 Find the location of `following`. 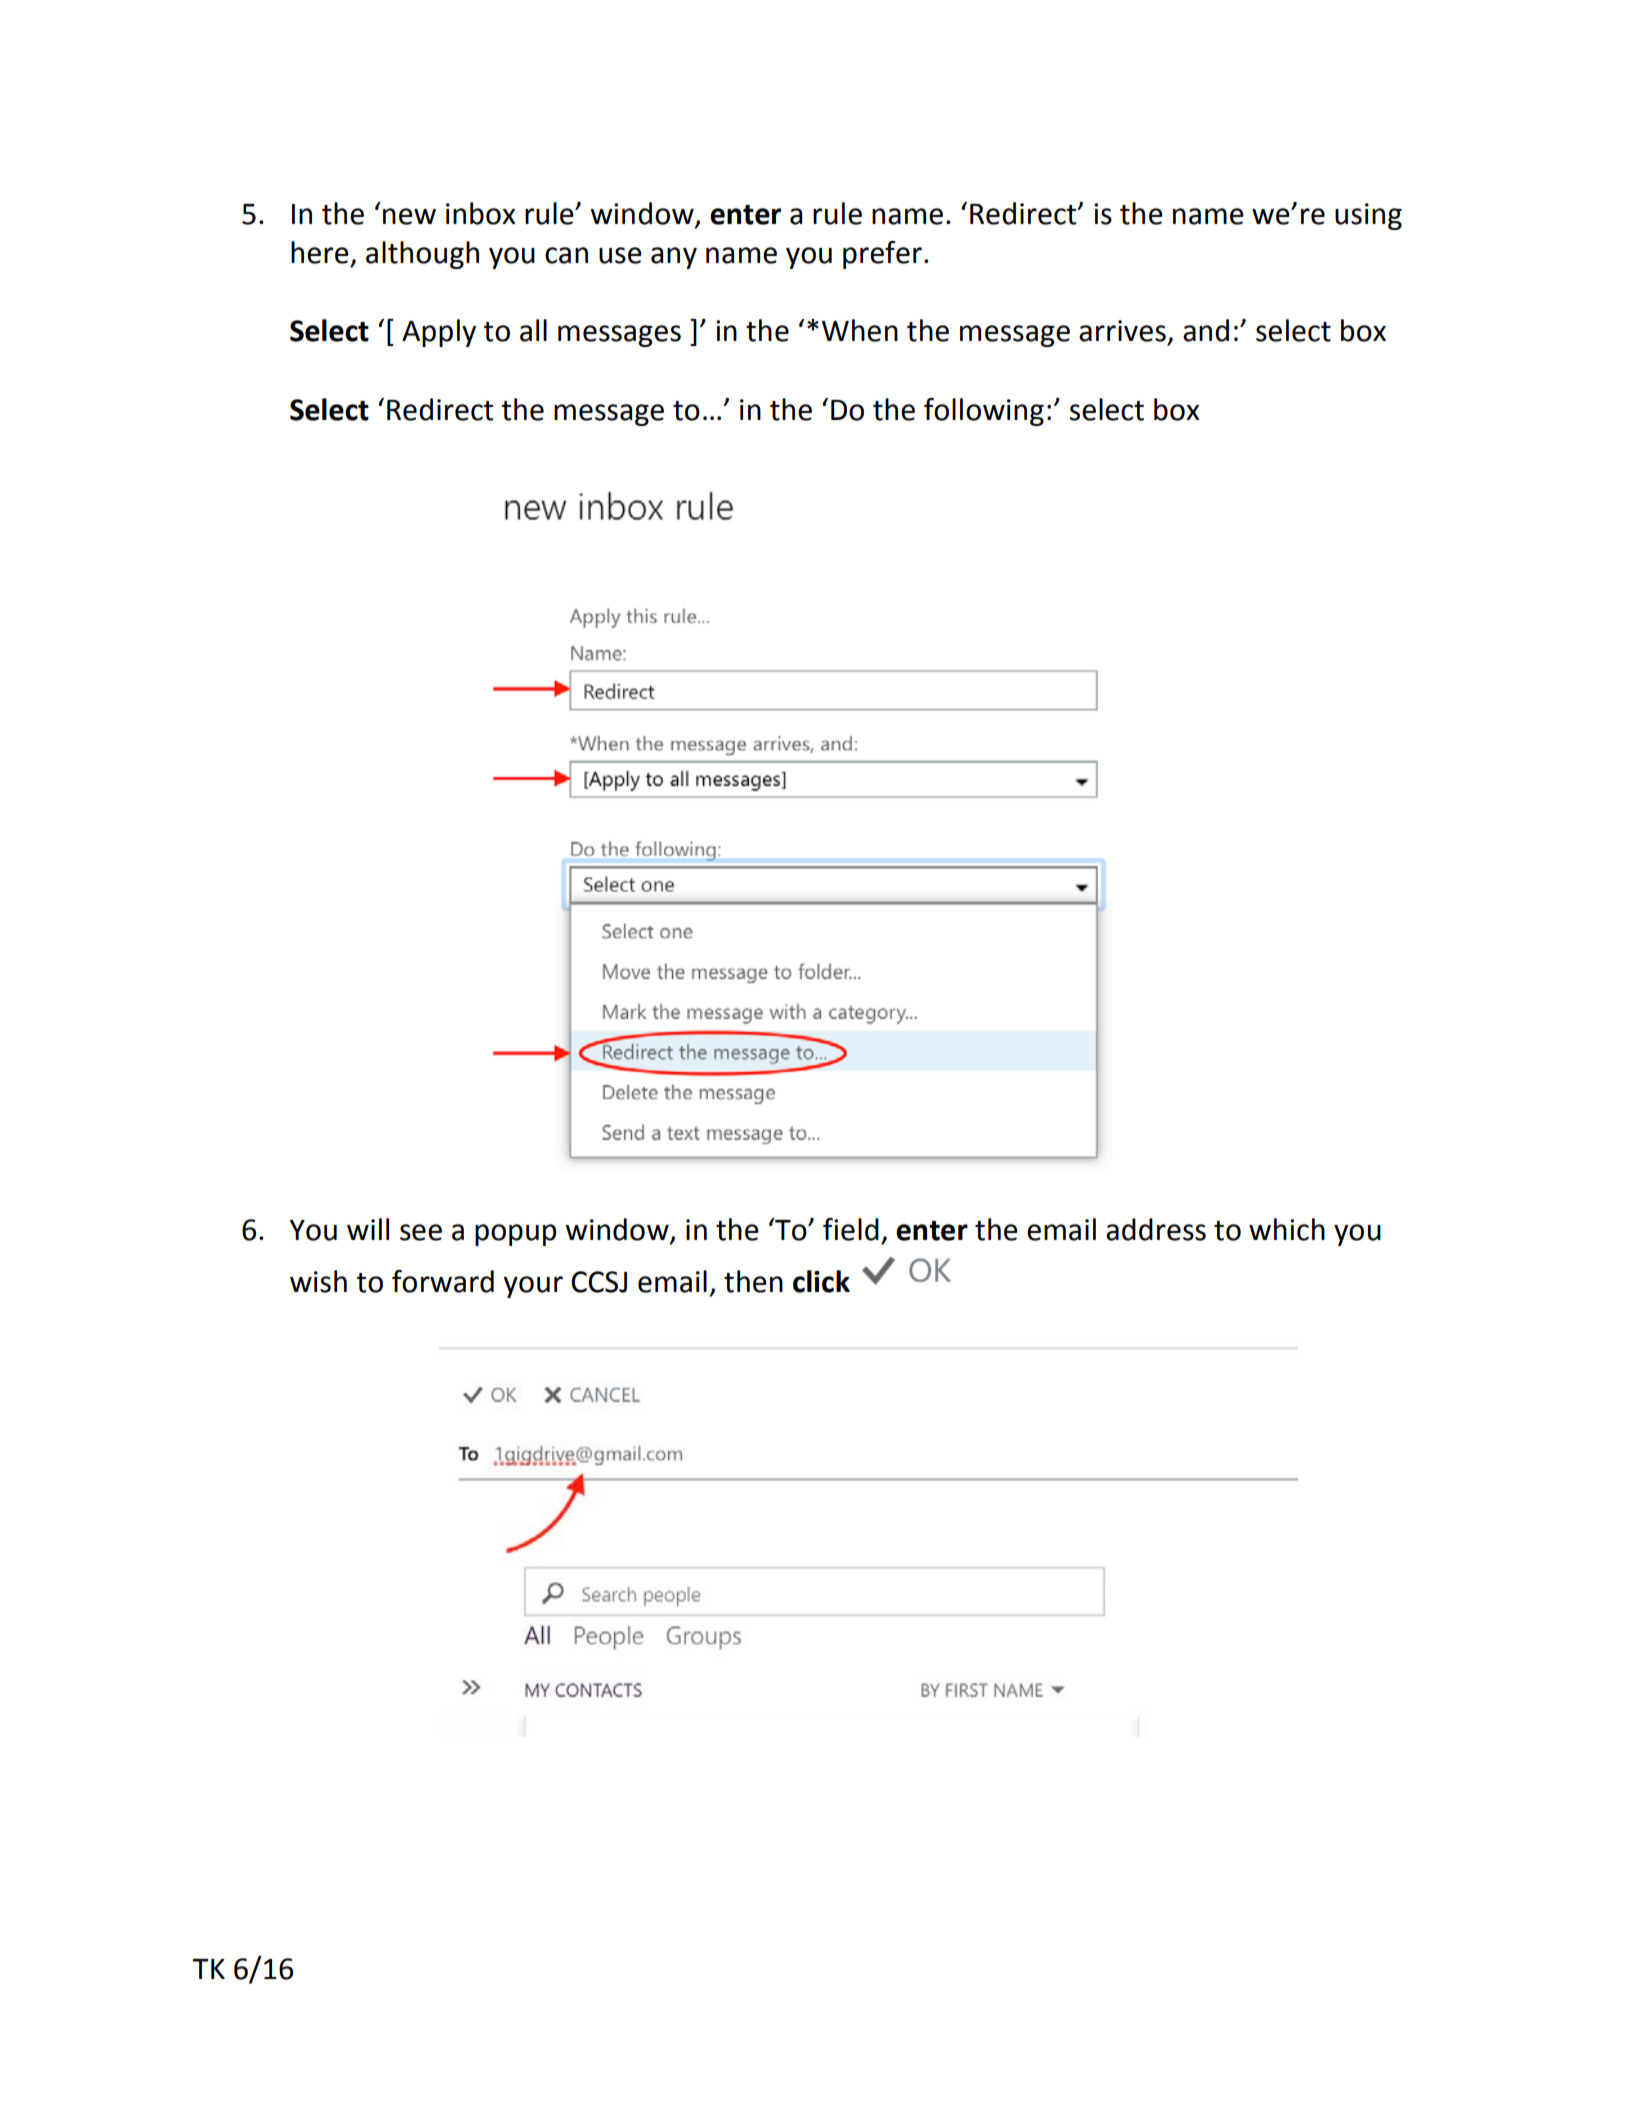

following is located at coordinates (984, 412).
